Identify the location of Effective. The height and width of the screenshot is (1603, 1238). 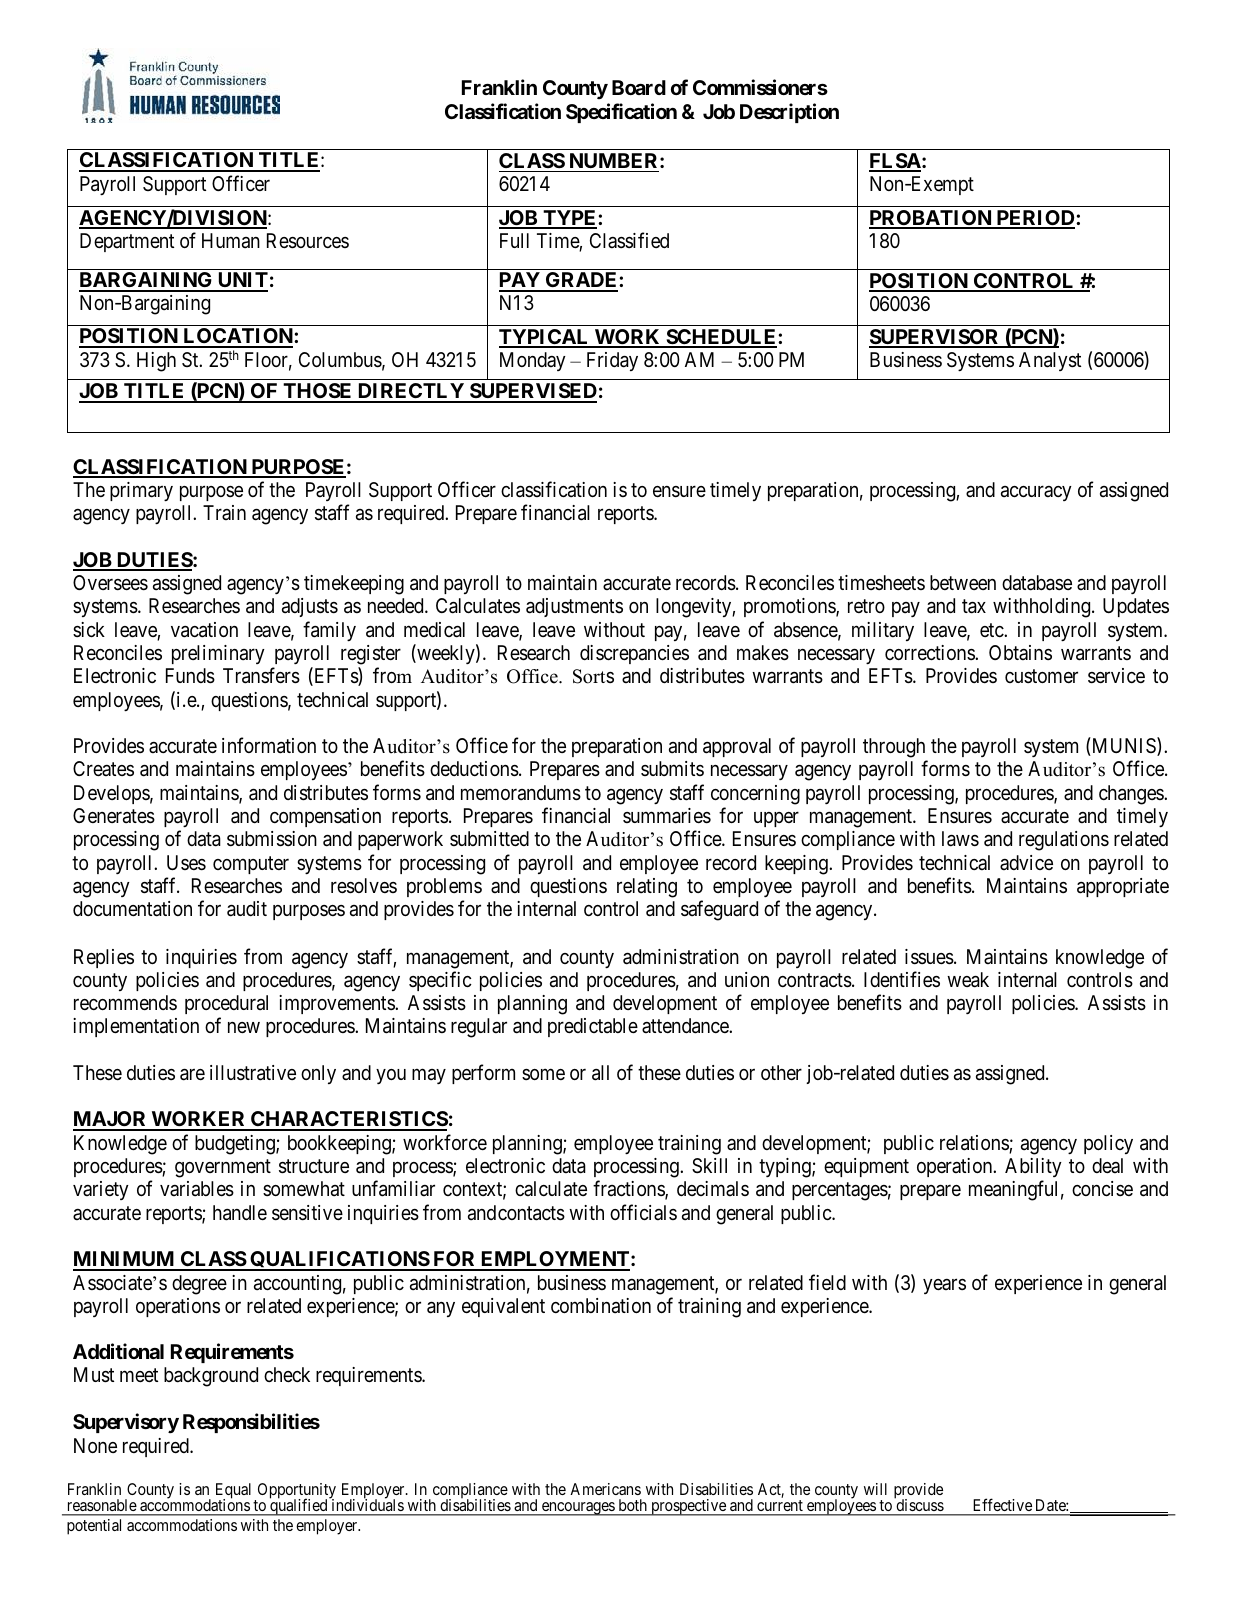
(1003, 1505).
